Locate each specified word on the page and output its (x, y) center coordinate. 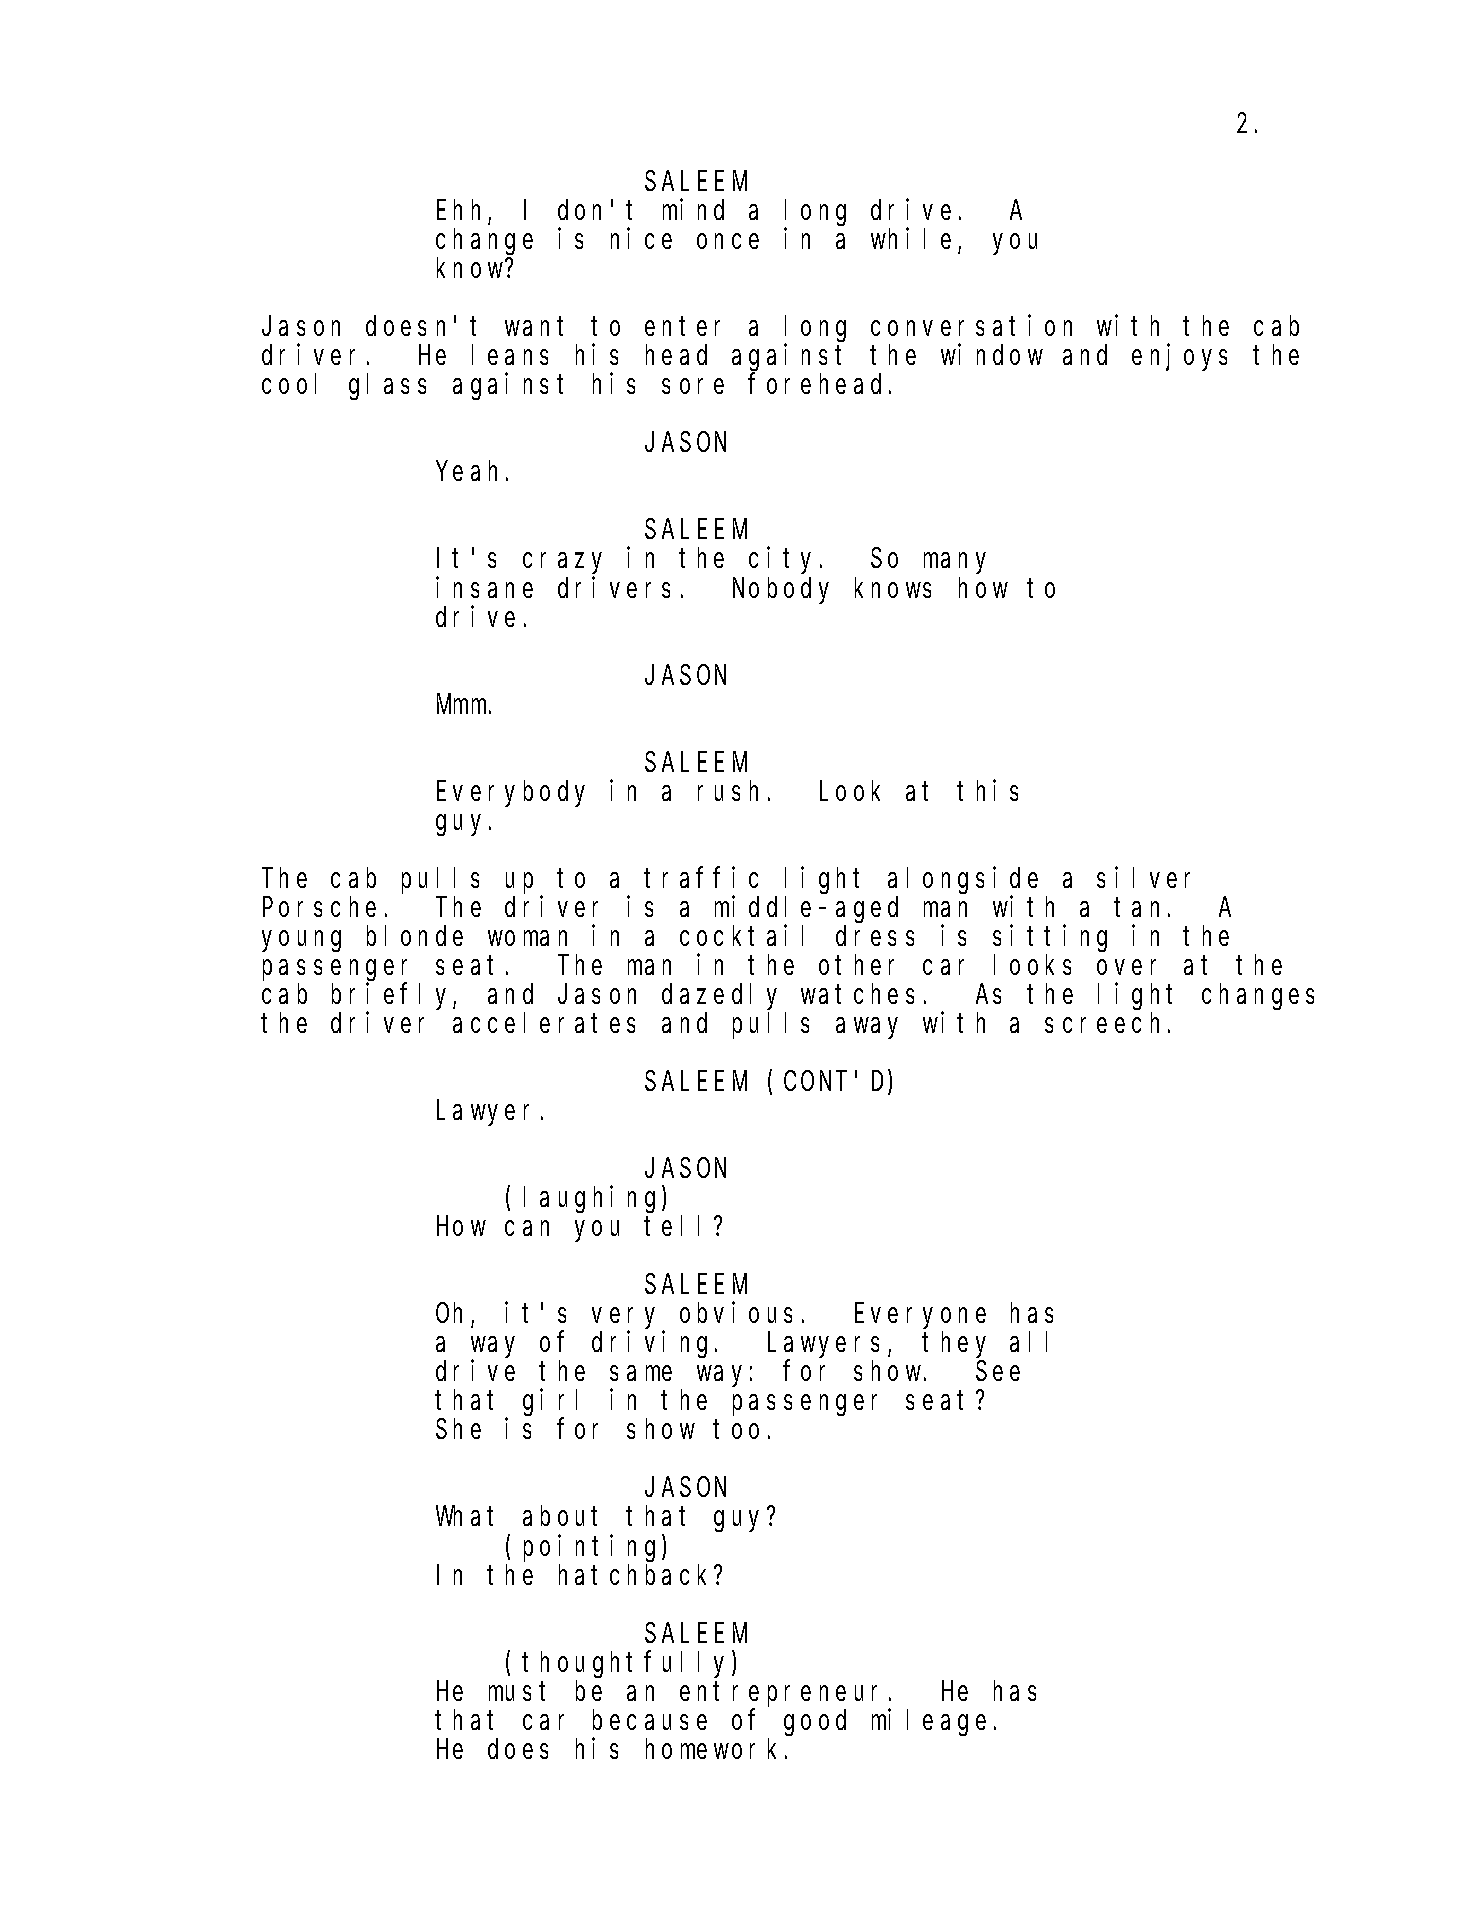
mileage (929, 1722)
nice (641, 238)
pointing (593, 1548)
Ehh (458, 210)
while (911, 238)
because (650, 1719)
